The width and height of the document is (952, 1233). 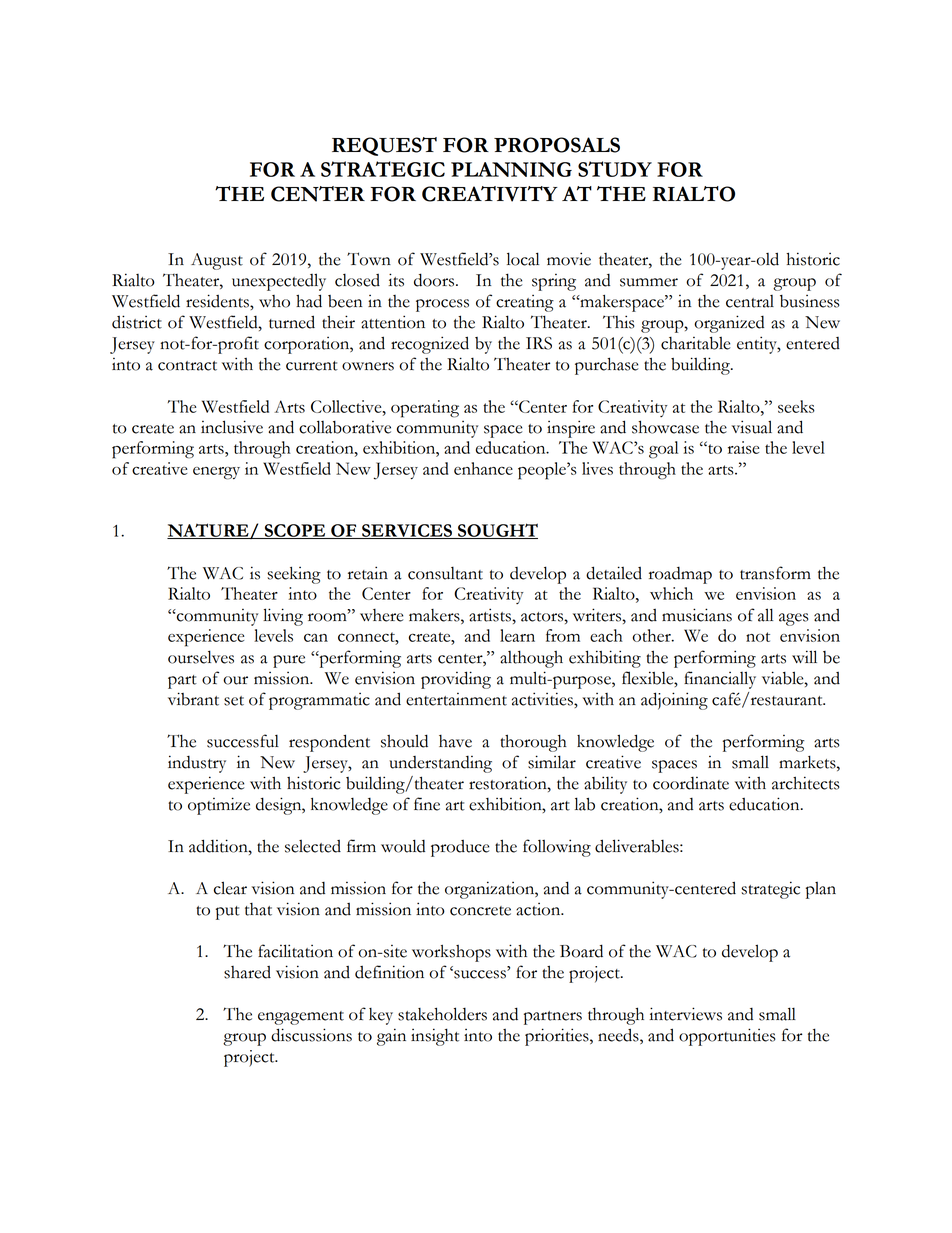 What do you see at coordinates (219, 806) in the document?
I see `optimize` at bounding box center [219, 806].
